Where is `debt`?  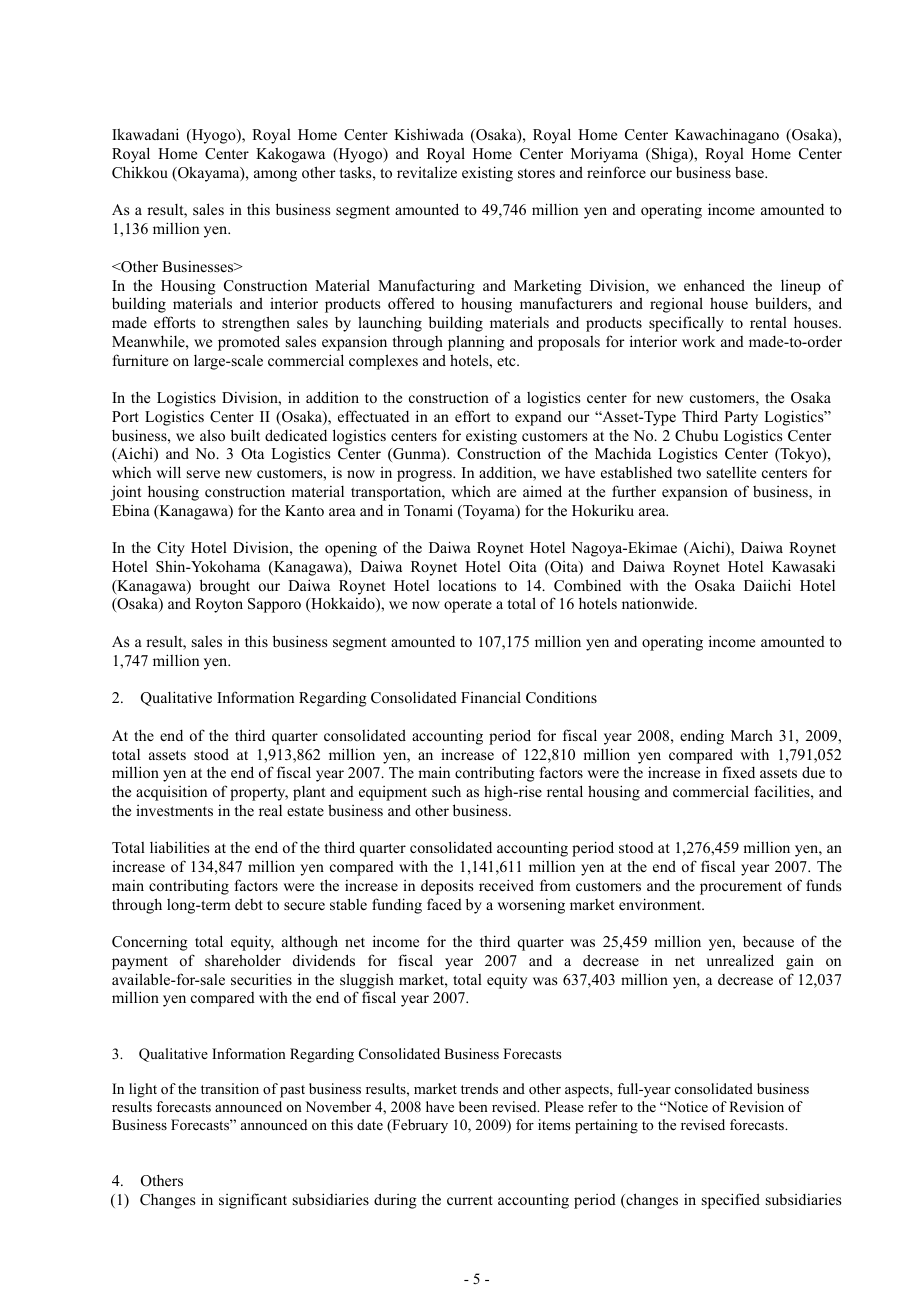 debt is located at coordinates (249, 904).
